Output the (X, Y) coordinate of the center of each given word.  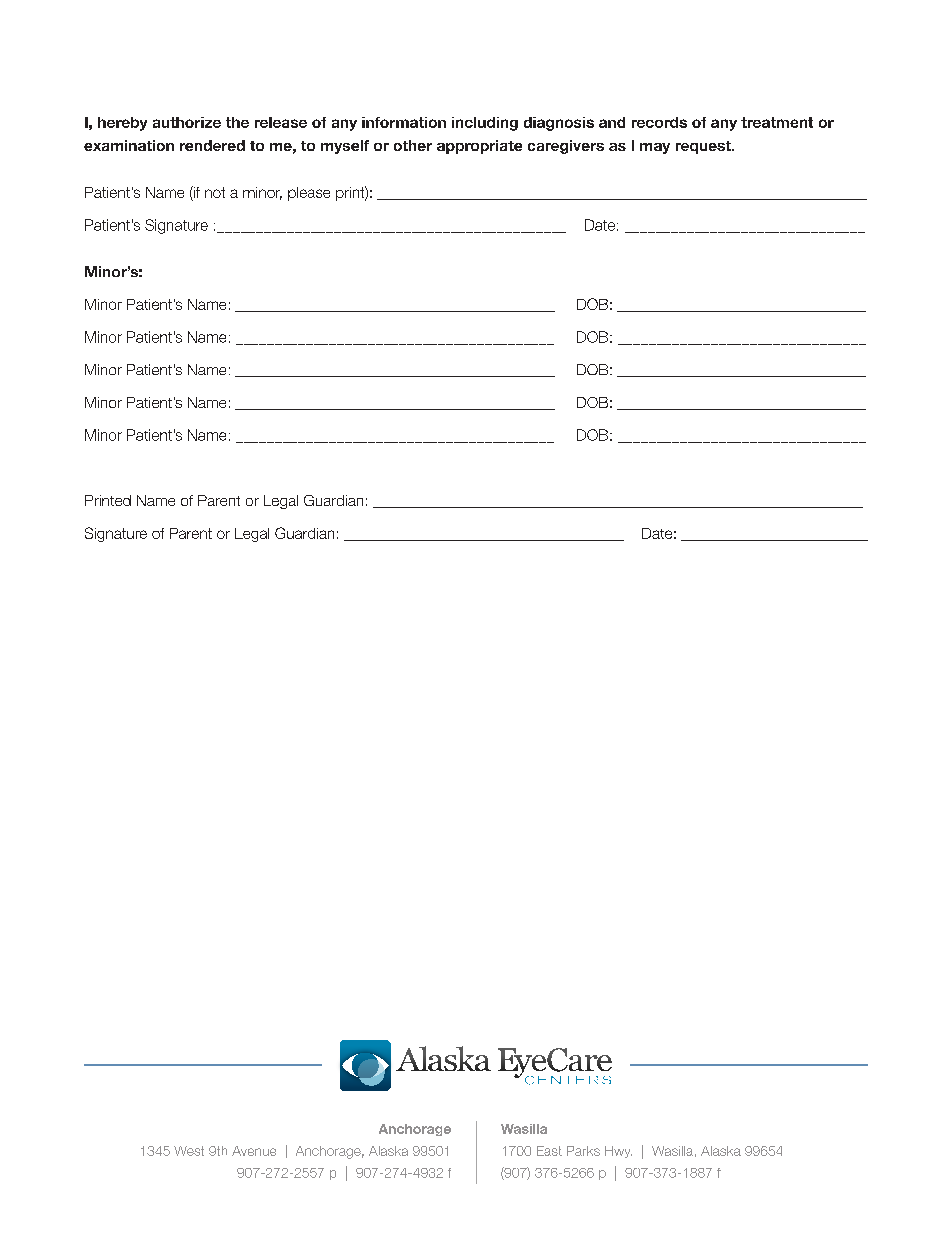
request (704, 147)
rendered (212, 145)
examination (129, 145)
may (655, 148)
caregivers (566, 147)
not (215, 192)
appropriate (479, 147)
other (413, 145)
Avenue (254, 1151)
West (189, 1151)
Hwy (618, 1152)
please (309, 194)
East (549, 1151)
